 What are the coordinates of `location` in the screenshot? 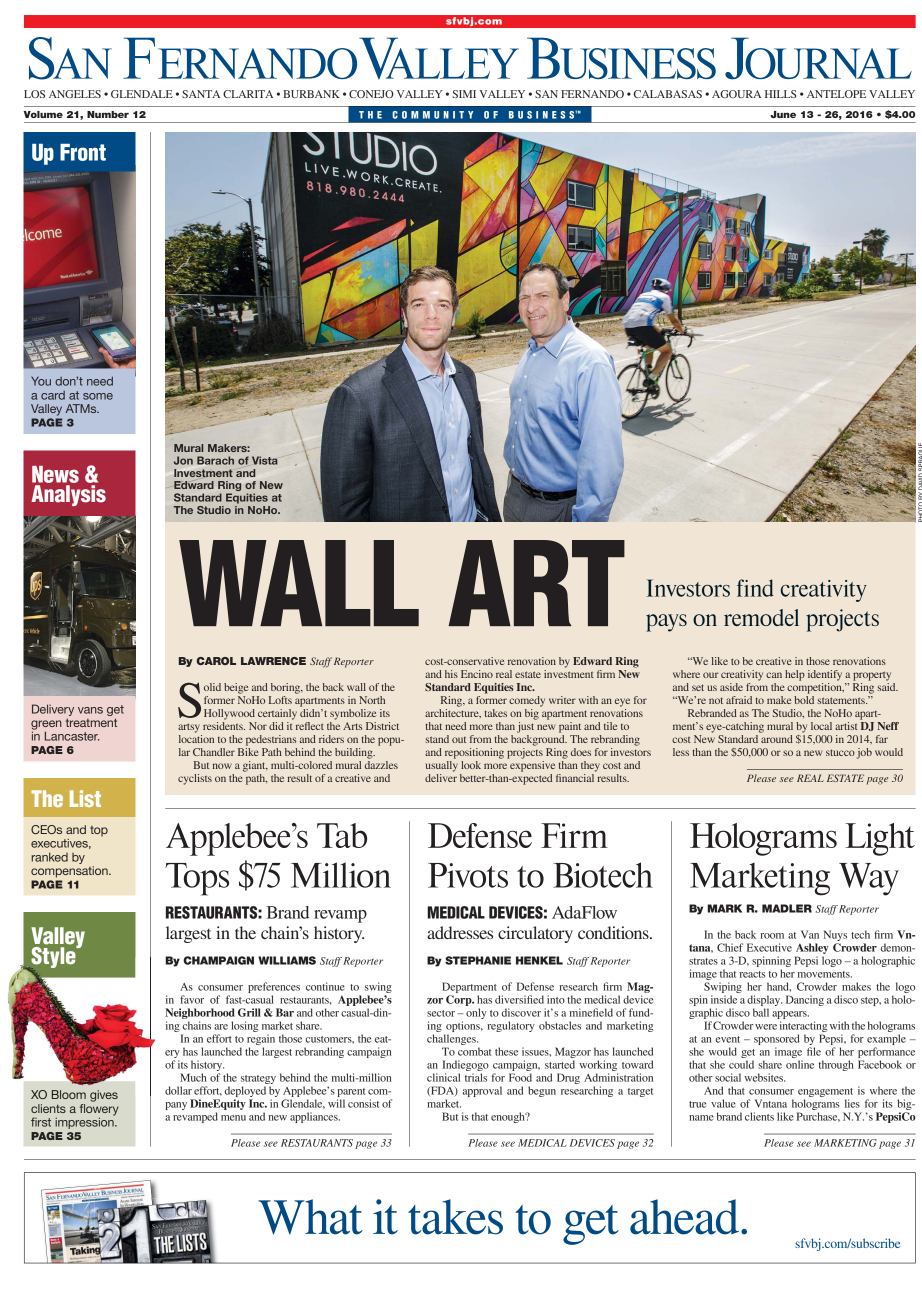 It's located at (196, 739).
